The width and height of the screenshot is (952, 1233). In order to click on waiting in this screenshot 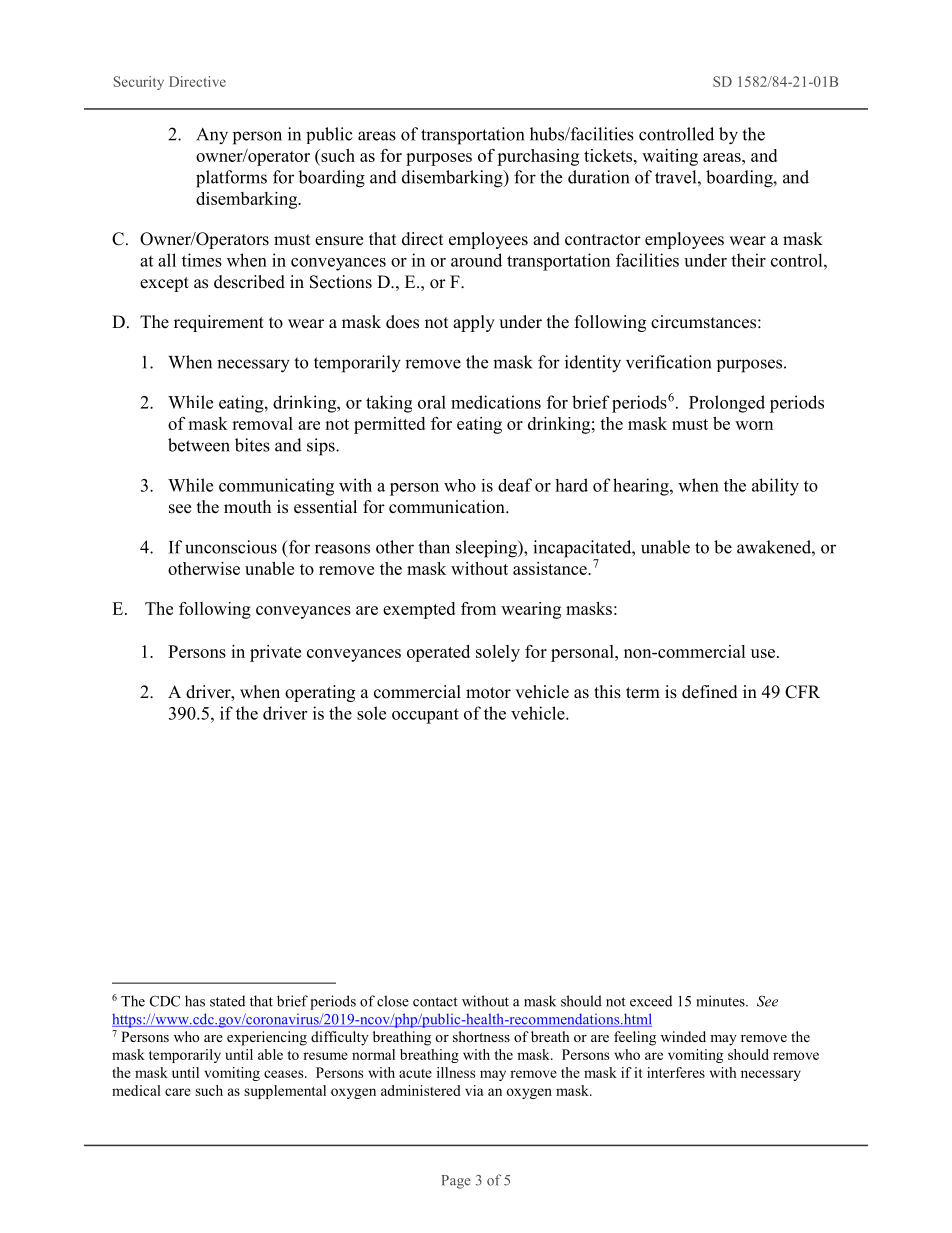, I will do `click(670, 157)`.
